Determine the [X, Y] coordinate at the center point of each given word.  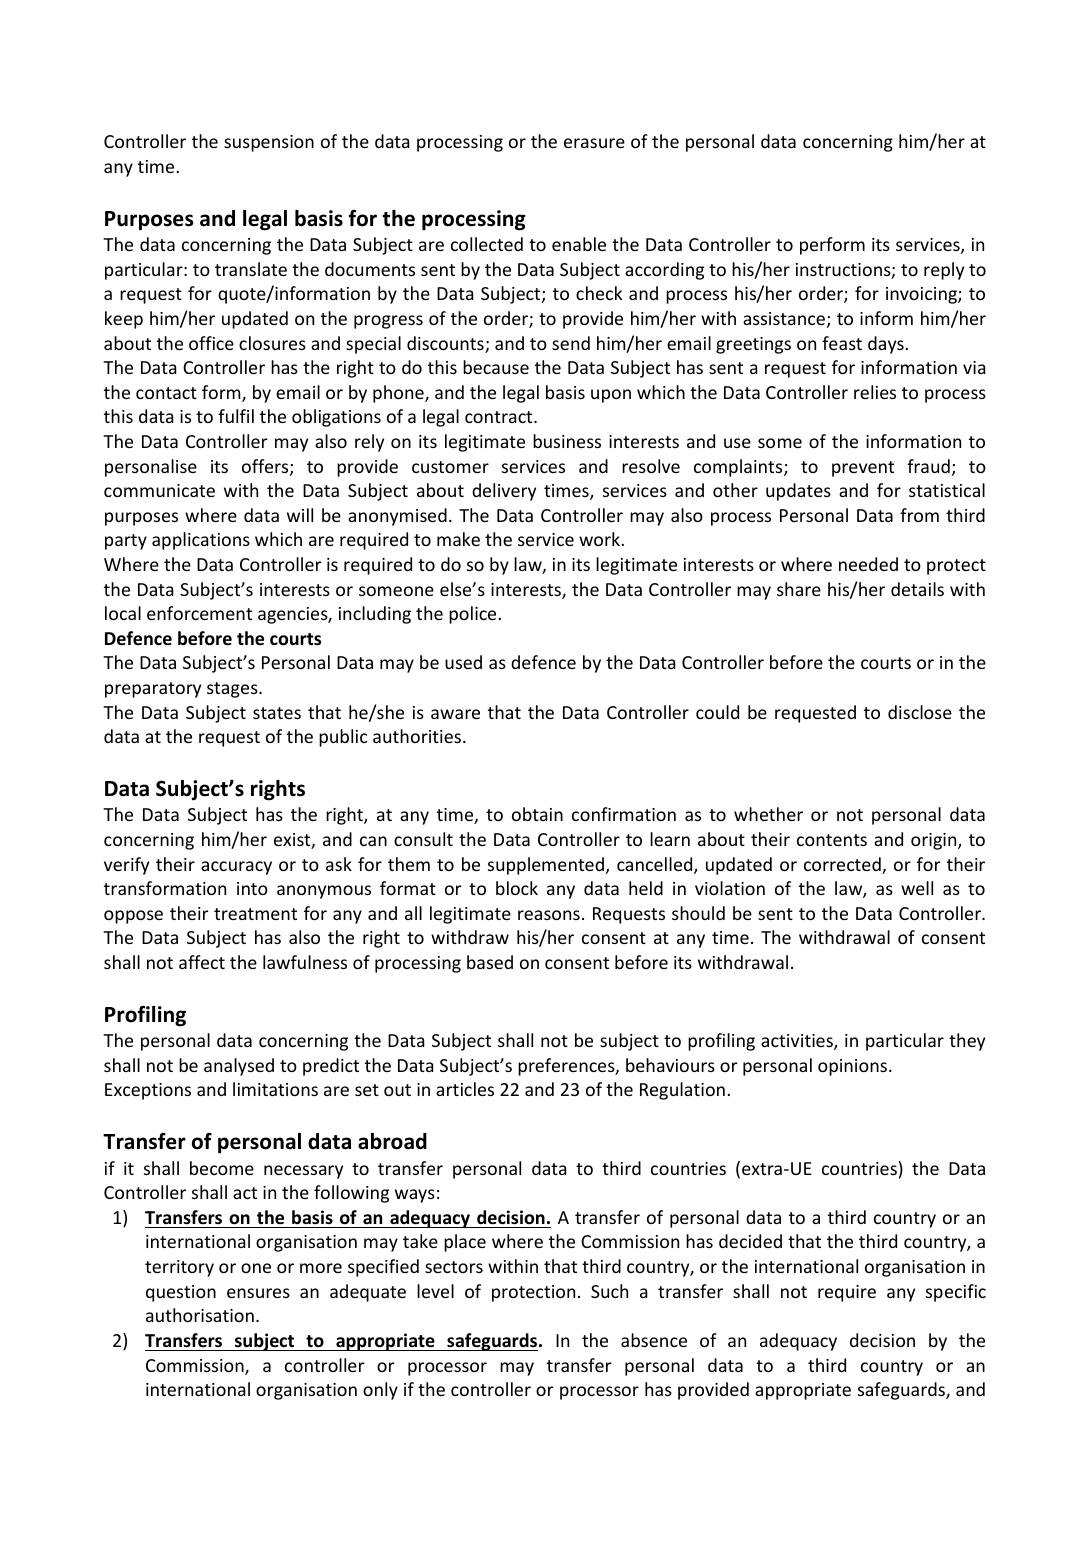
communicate [159, 490]
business [567, 441]
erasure [594, 143]
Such [609, 1291]
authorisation [200, 1315]
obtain [537, 814]
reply [944, 271]
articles [465, 1089]
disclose [920, 712]
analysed [239, 1067]
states [277, 713]
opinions [852, 1067]
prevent [863, 469]
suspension [269, 143]
